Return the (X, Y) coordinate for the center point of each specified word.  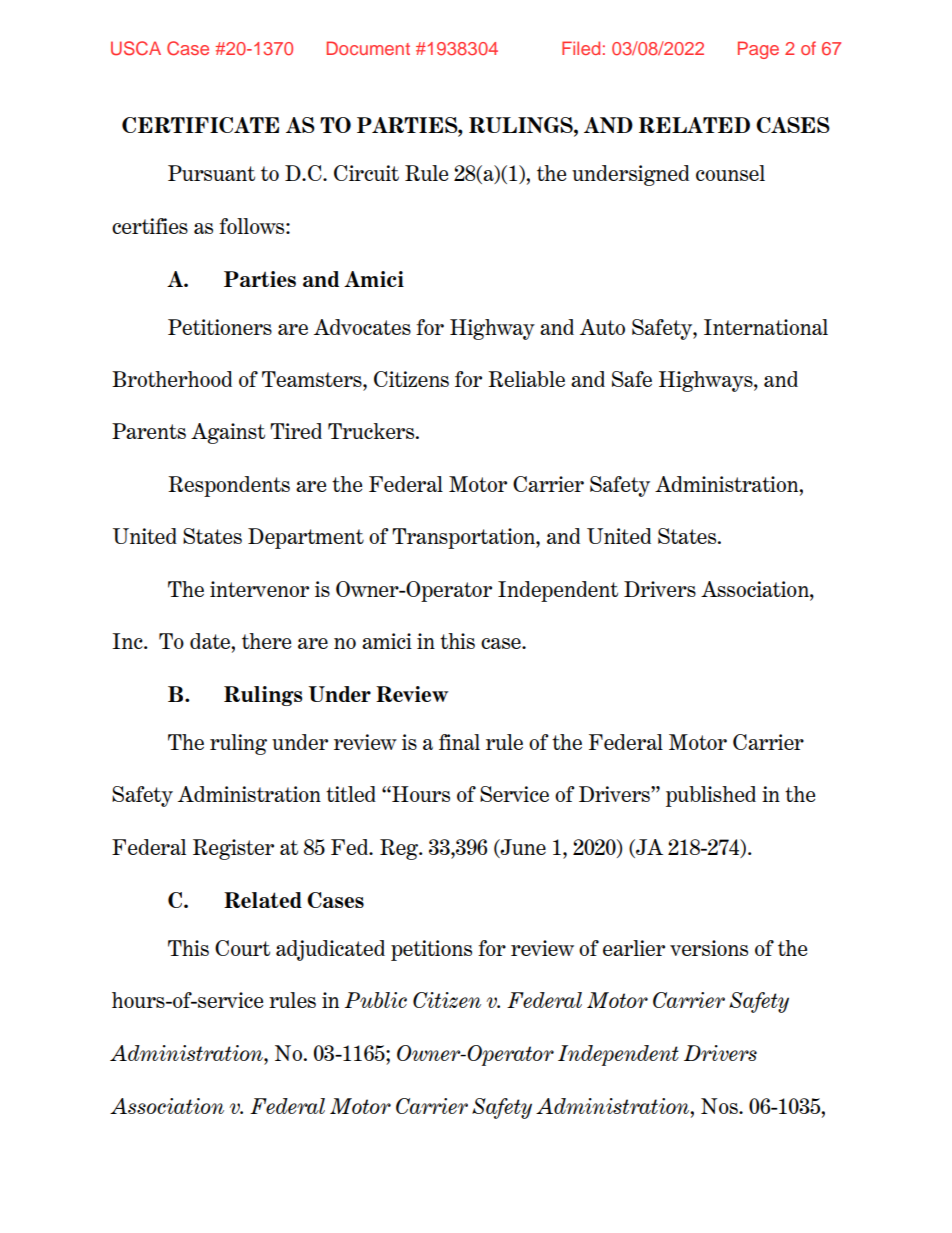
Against (228, 433)
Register (233, 849)
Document (368, 48)
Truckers (372, 431)
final (459, 742)
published (711, 796)
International (766, 327)
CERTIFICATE (200, 125)
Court (242, 948)
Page (758, 50)
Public (376, 1000)
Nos (720, 1106)
